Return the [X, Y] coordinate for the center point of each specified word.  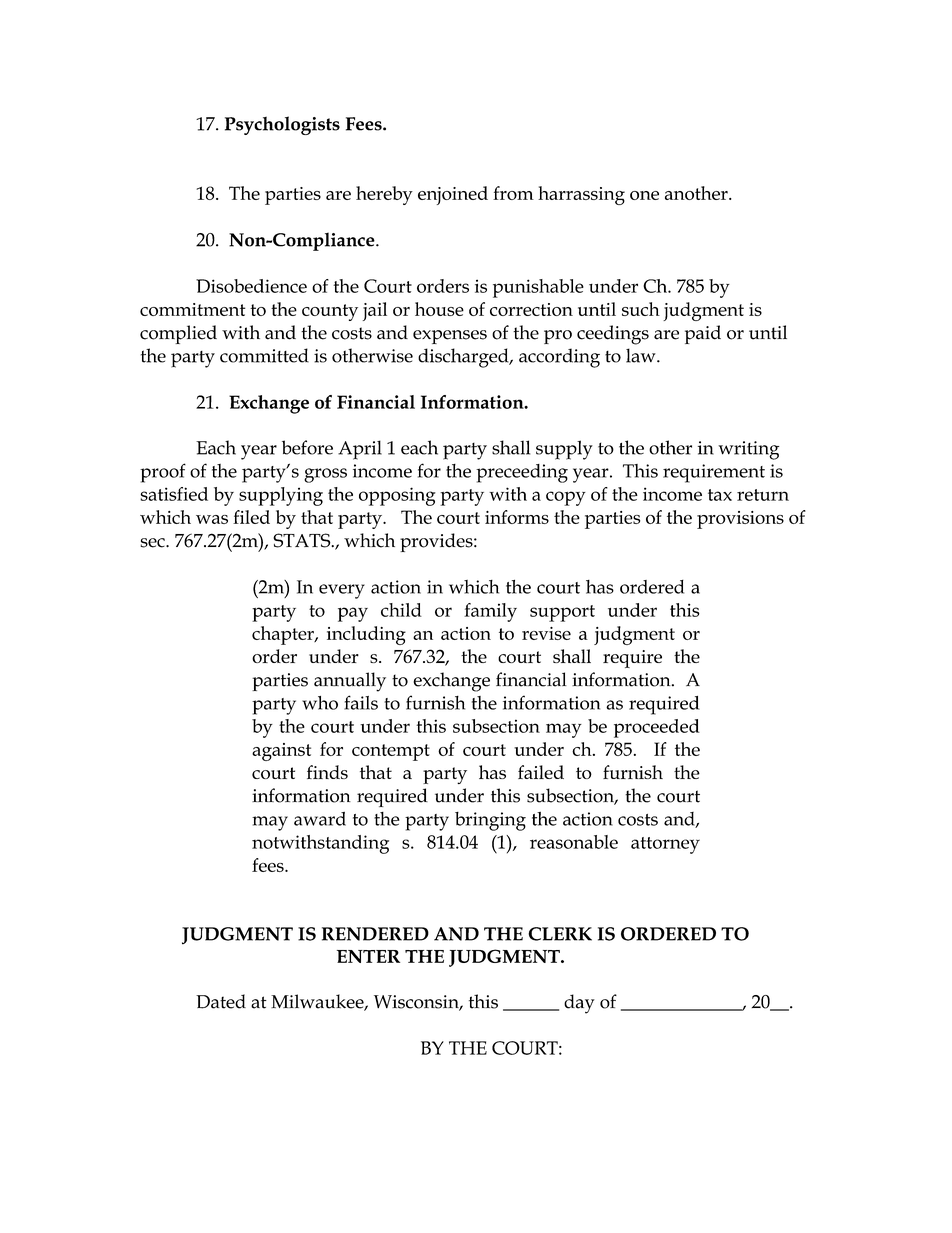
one [644, 195]
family [490, 612]
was [212, 519]
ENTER [368, 956]
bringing [490, 821]
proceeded [657, 728]
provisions [740, 520]
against [281, 752]
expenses [450, 337]
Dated [221, 1001]
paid [703, 334]
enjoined [453, 195]
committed [264, 355]
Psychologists [282, 125]
